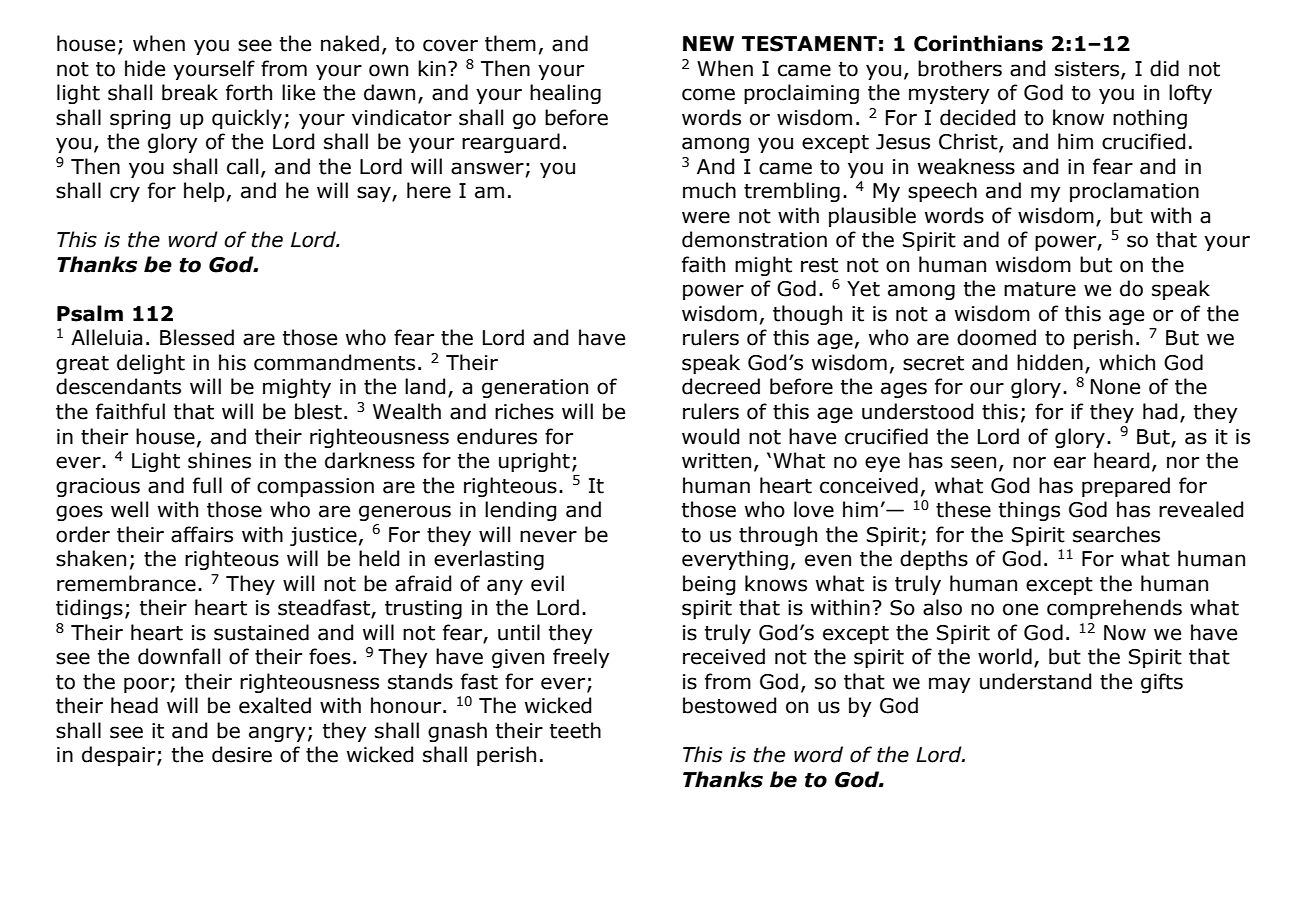 Image resolution: width=1308 pixels, height=924 pixels. Describe the element at coordinates (721, 386) in the screenshot. I see `decreed` at that location.
